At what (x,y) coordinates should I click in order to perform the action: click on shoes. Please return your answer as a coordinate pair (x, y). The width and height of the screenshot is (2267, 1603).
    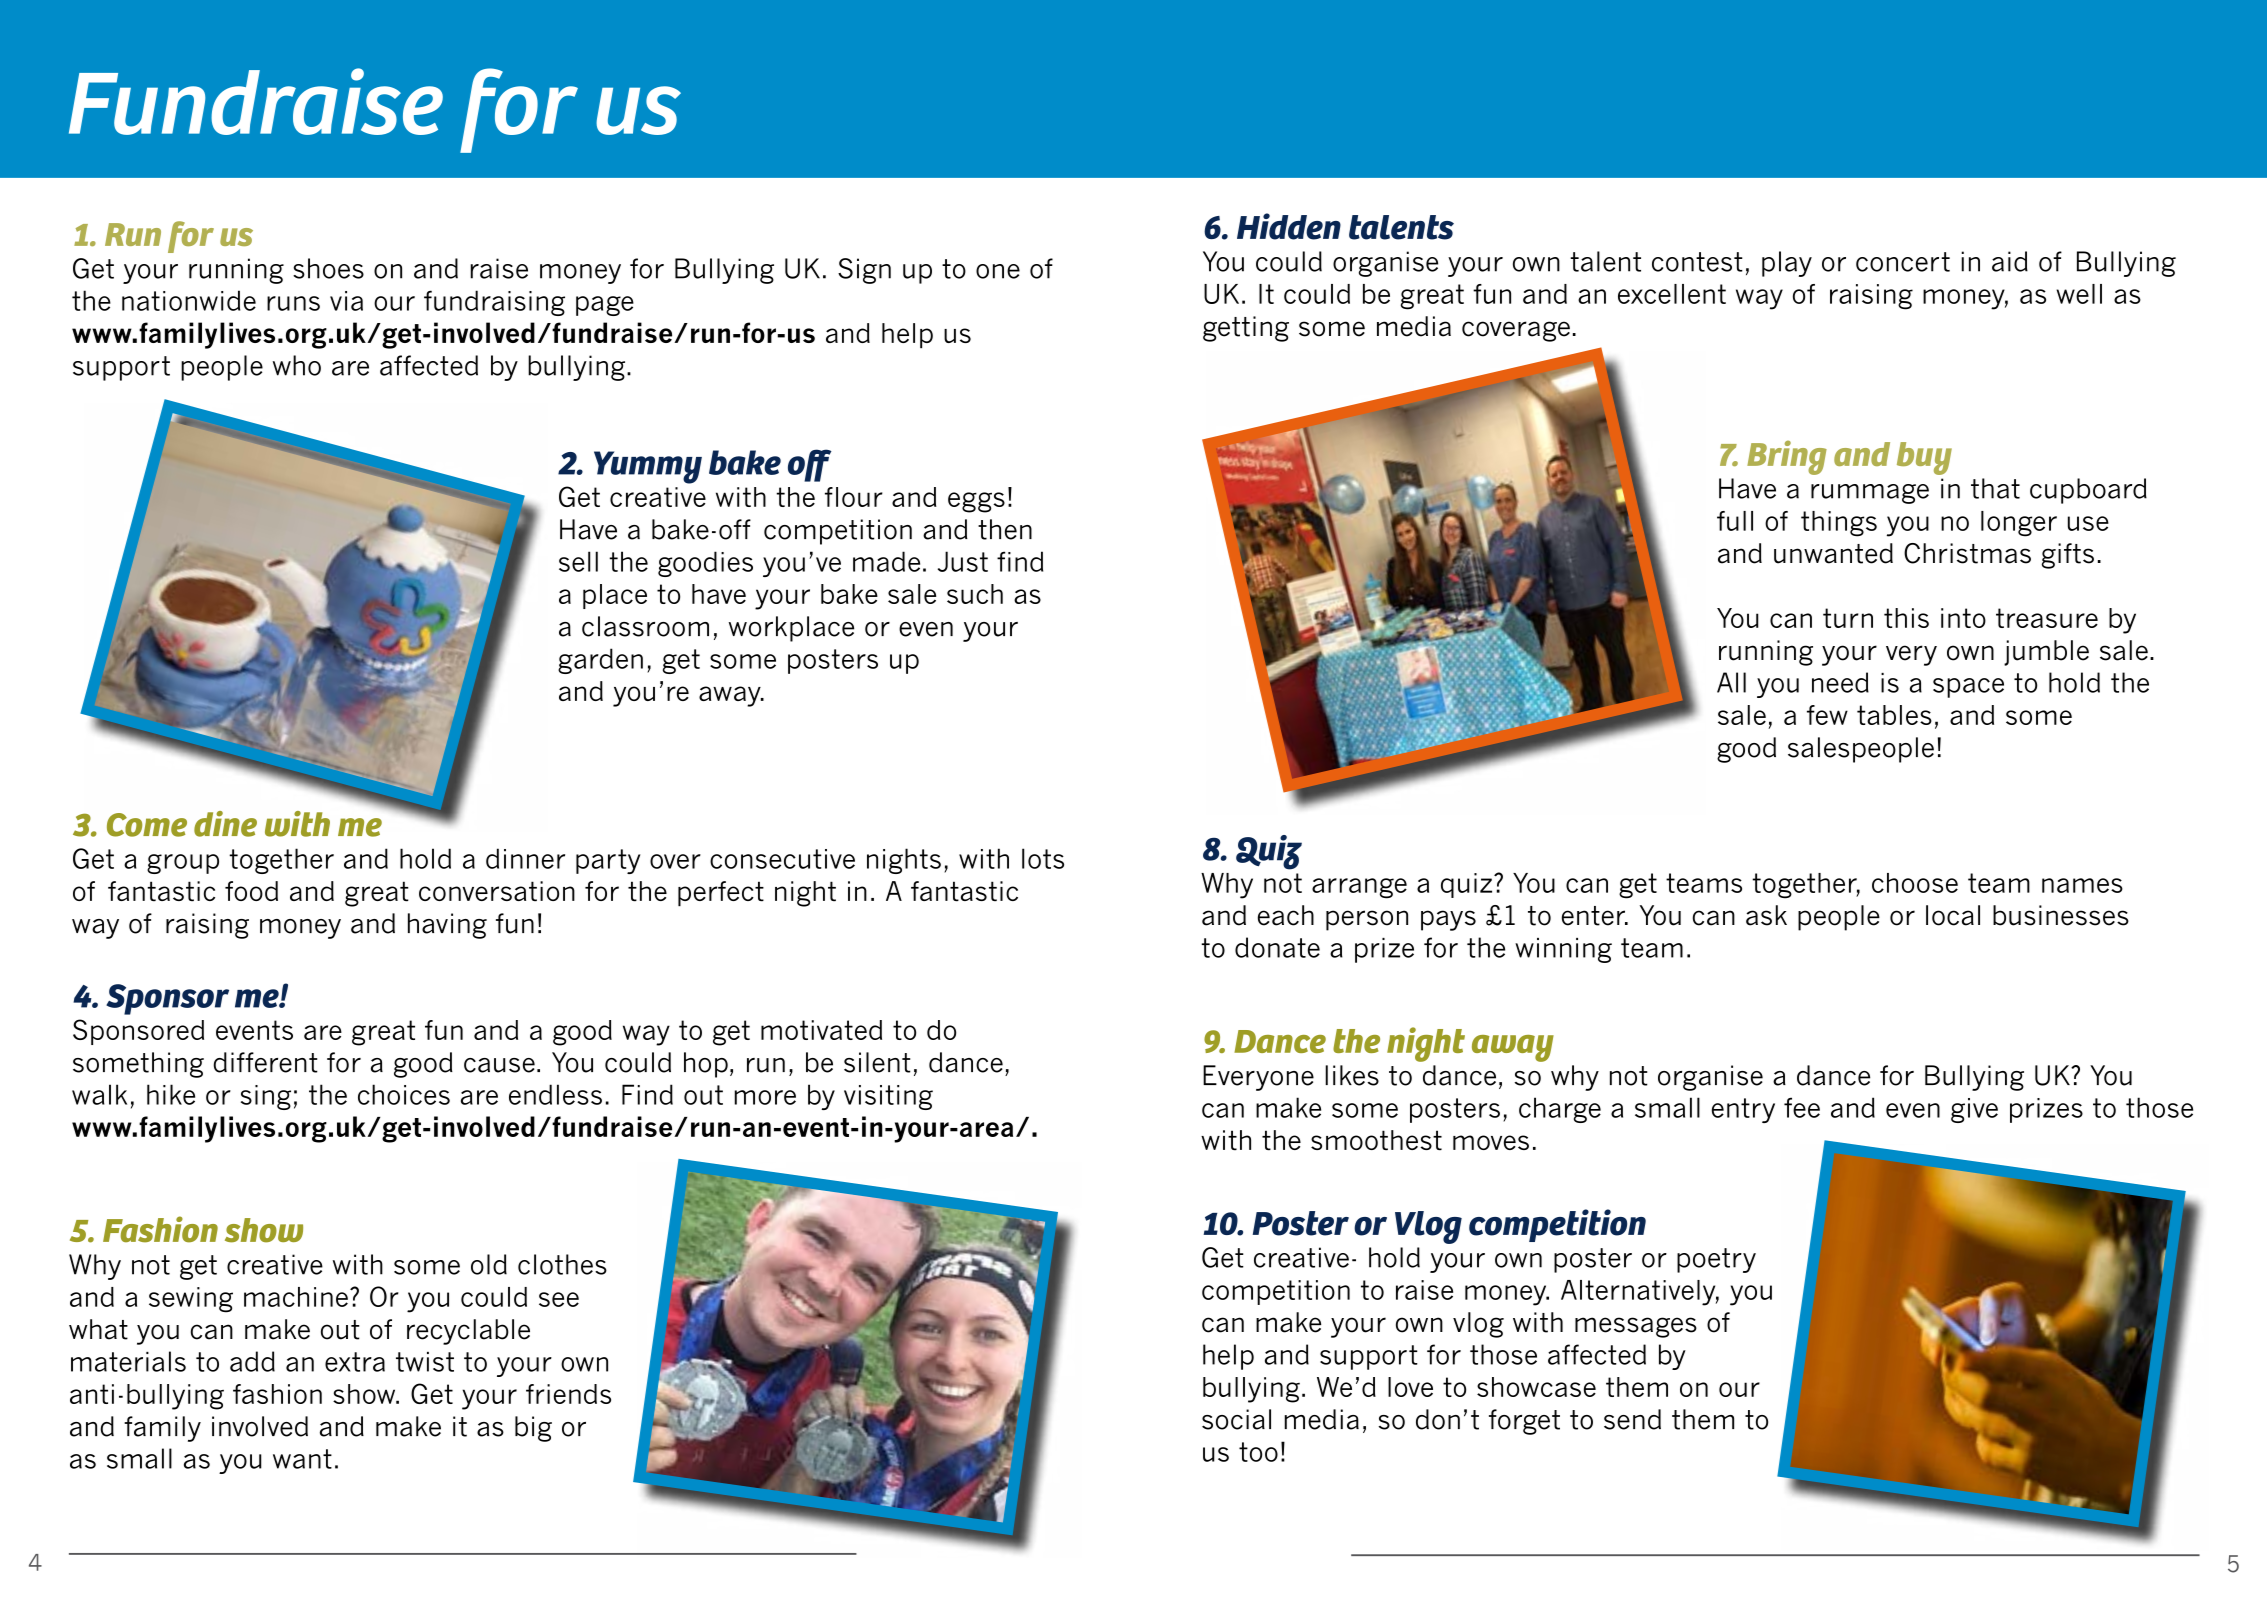
    Looking at the image, I should click on (328, 268).
